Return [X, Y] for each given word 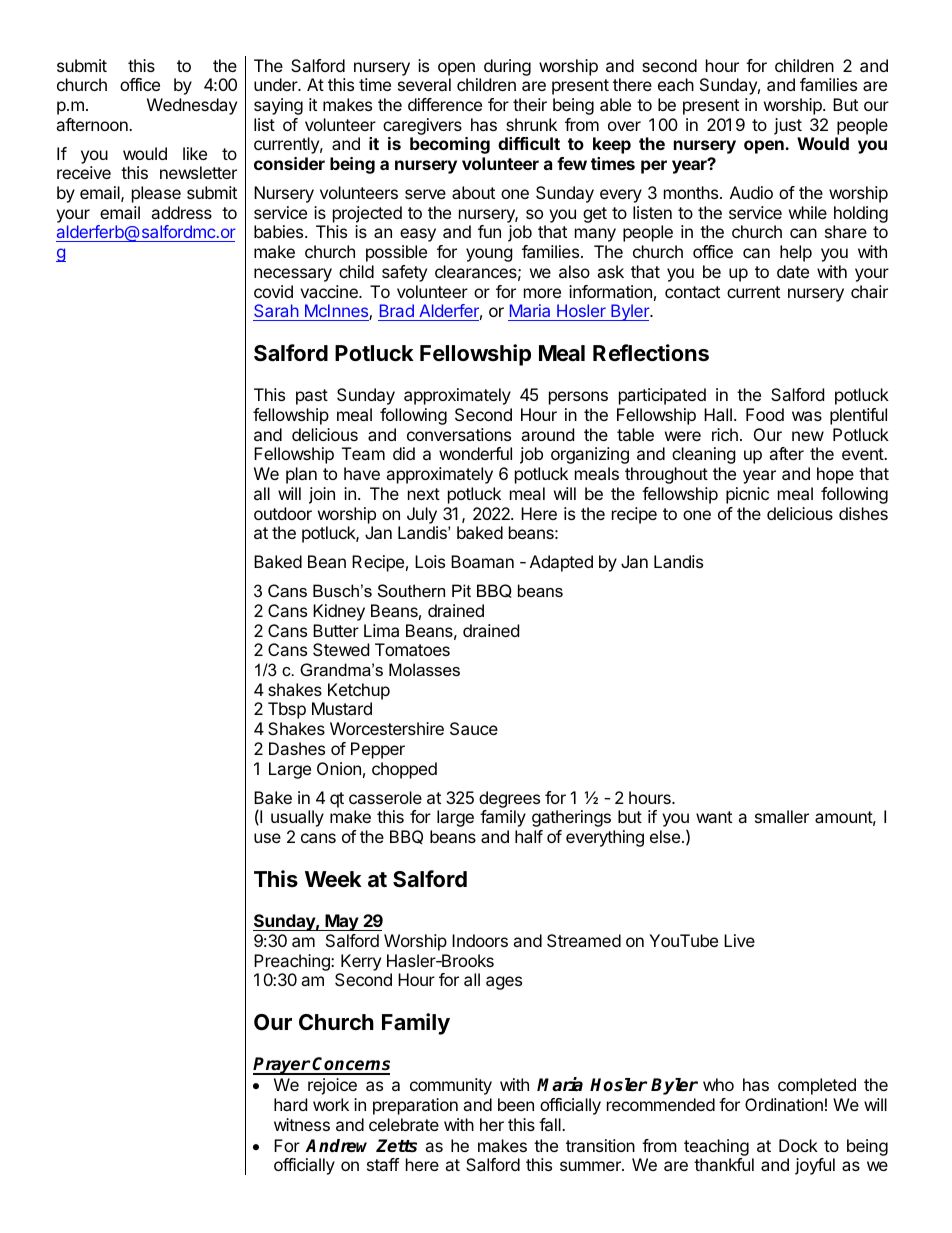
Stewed [341, 649]
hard [290, 1104]
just [788, 126]
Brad [397, 312]
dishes [863, 513]
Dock [798, 1145]
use [267, 838]
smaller [782, 816]
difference [445, 104]
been [516, 1104]
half [529, 836]
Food [765, 414]
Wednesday [192, 106]
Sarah [276, 312]
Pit [461, 590]
